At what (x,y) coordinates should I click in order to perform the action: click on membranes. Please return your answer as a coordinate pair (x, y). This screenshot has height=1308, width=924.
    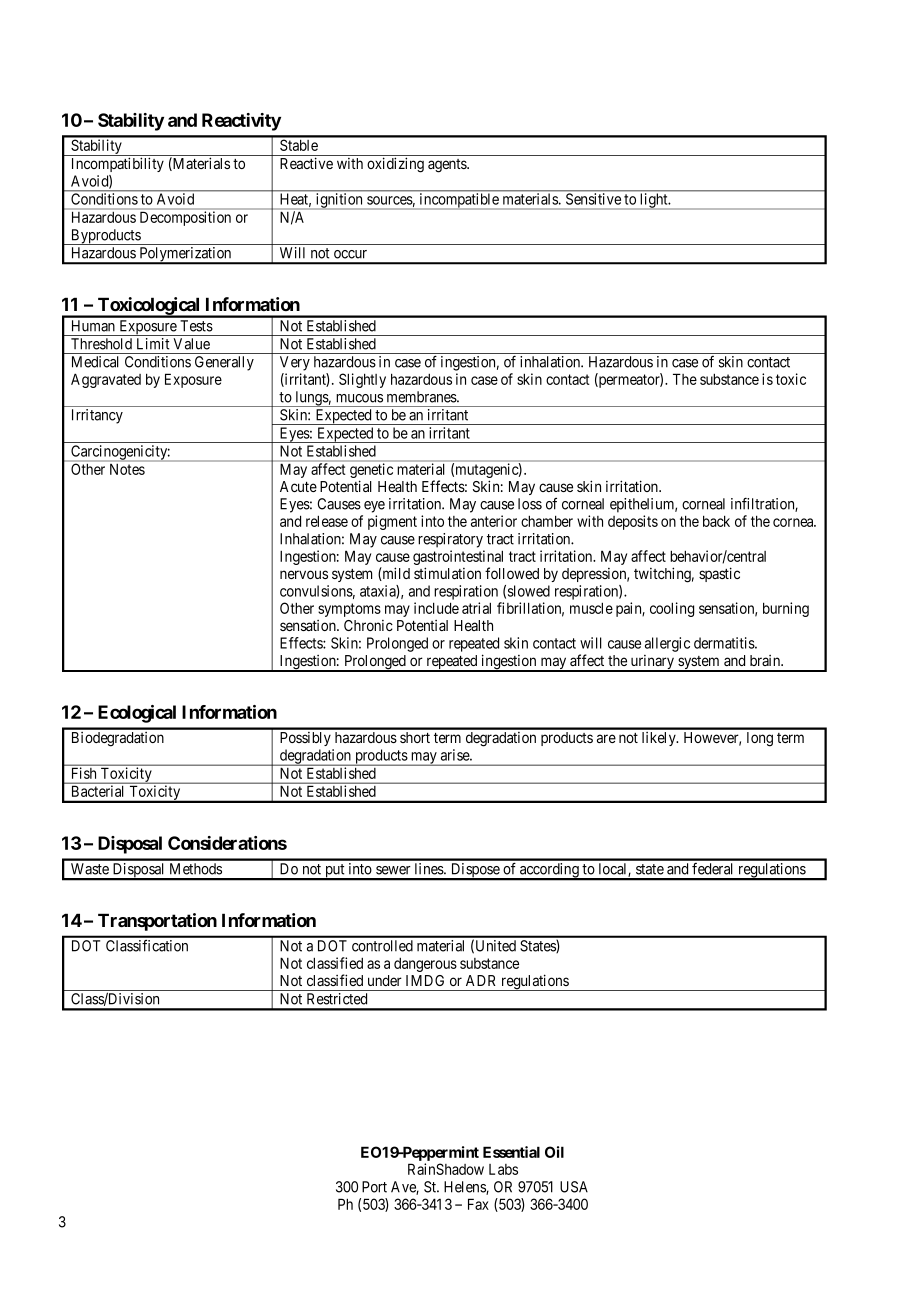
    Looking at the image, I should click on (422, 397).
